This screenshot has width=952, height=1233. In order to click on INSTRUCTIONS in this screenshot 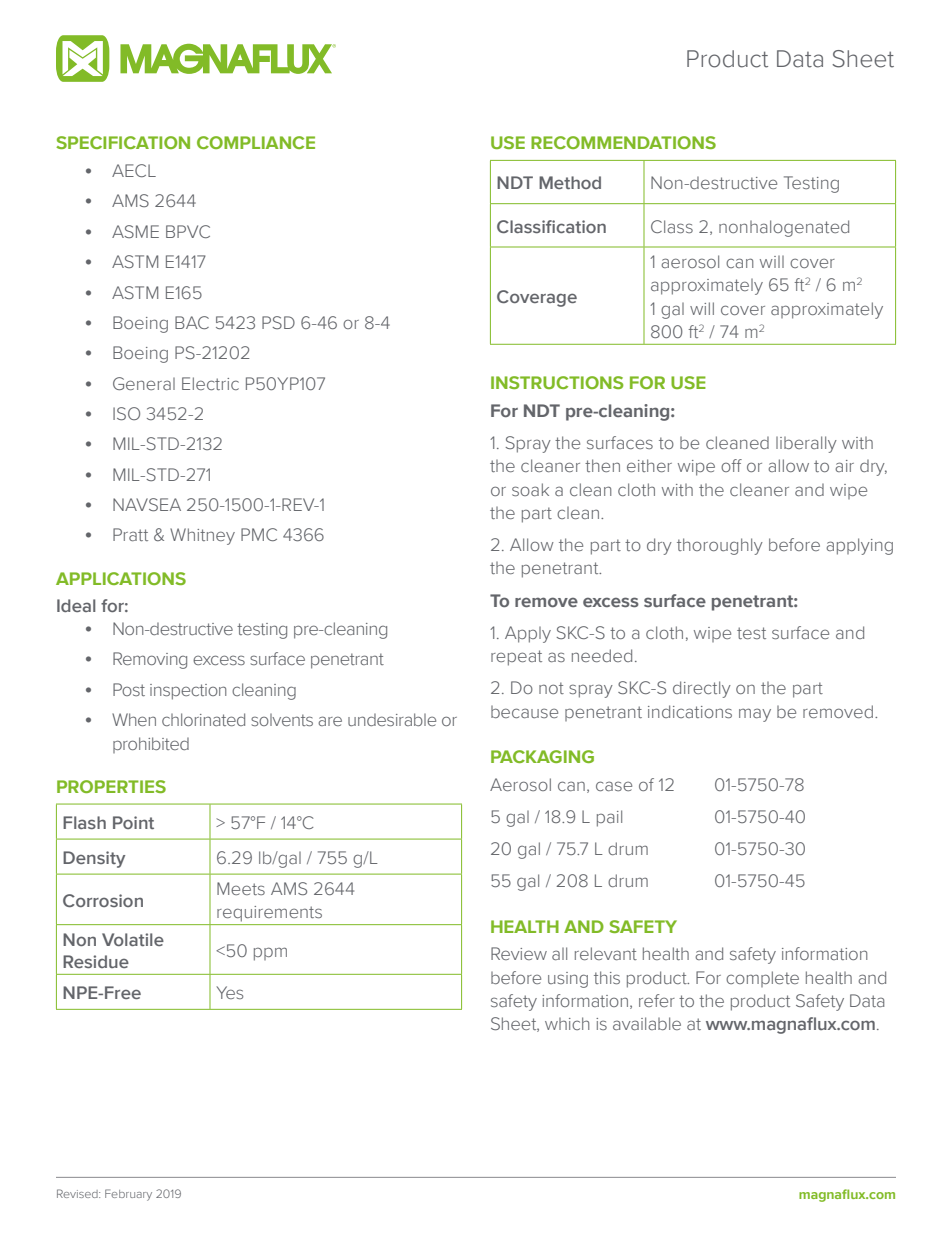, I will do `click(557, 382)`.
